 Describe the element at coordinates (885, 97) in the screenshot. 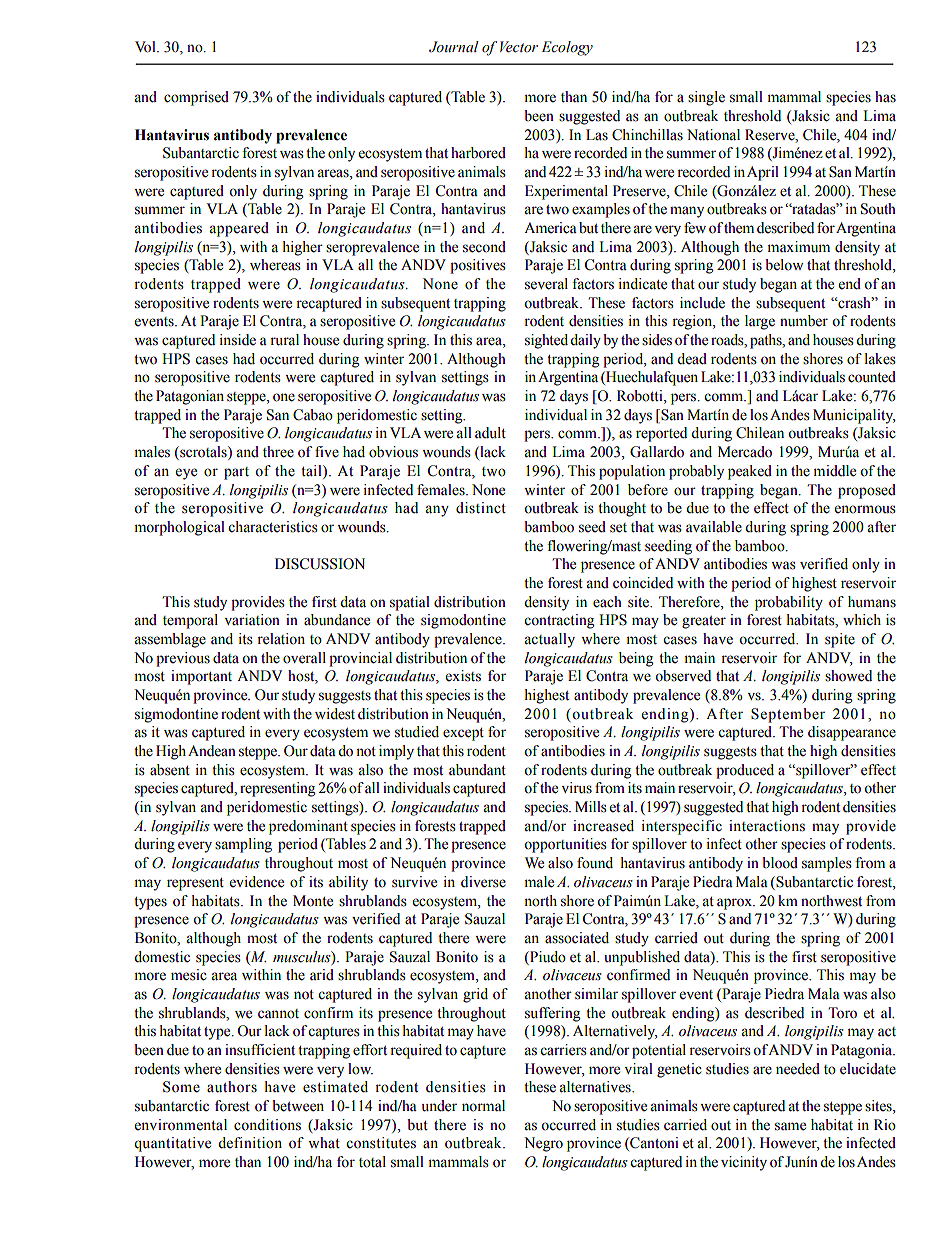

I see `has` at that location.
